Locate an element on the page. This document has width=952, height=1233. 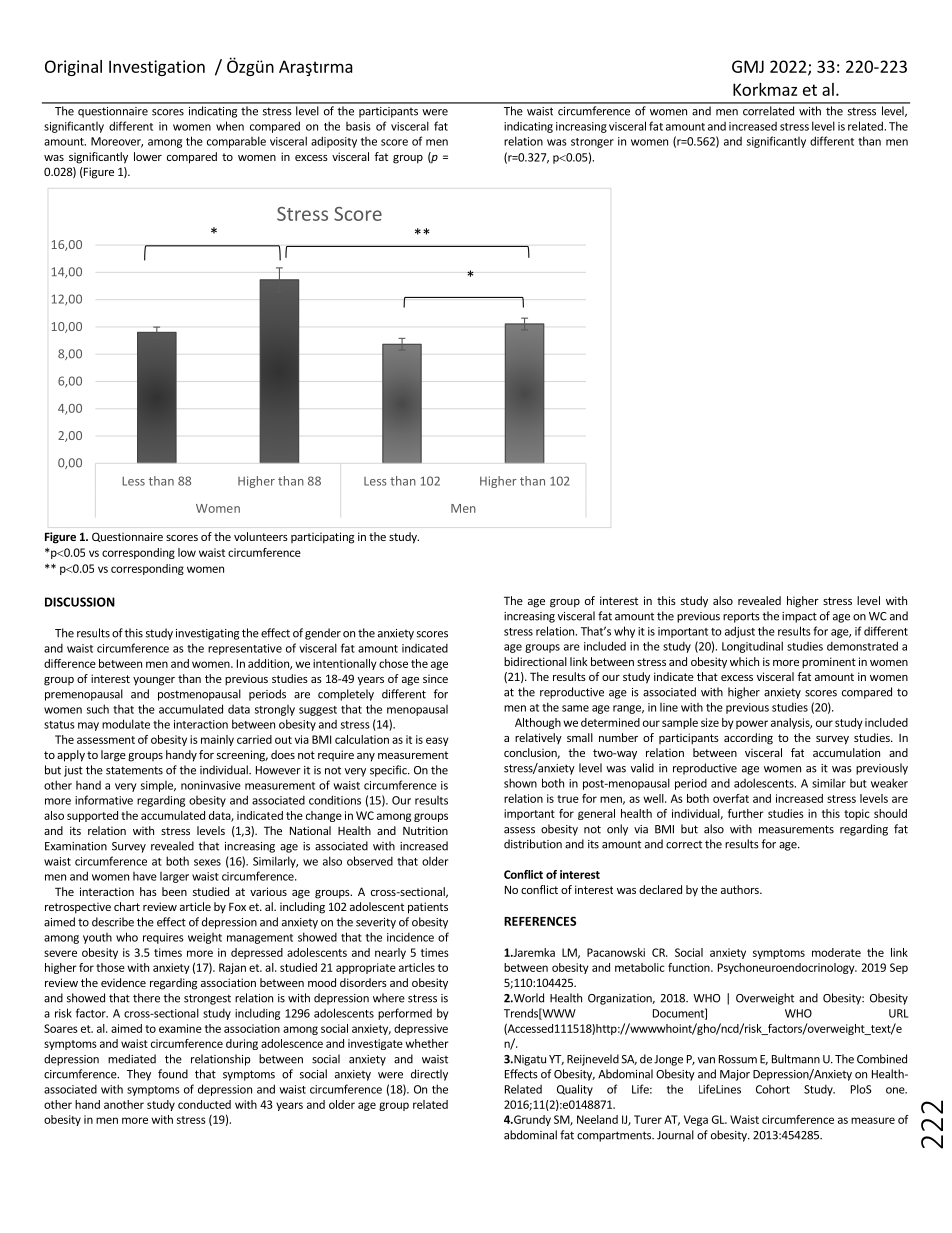
volunteers is located at coordinates (261, 536).
